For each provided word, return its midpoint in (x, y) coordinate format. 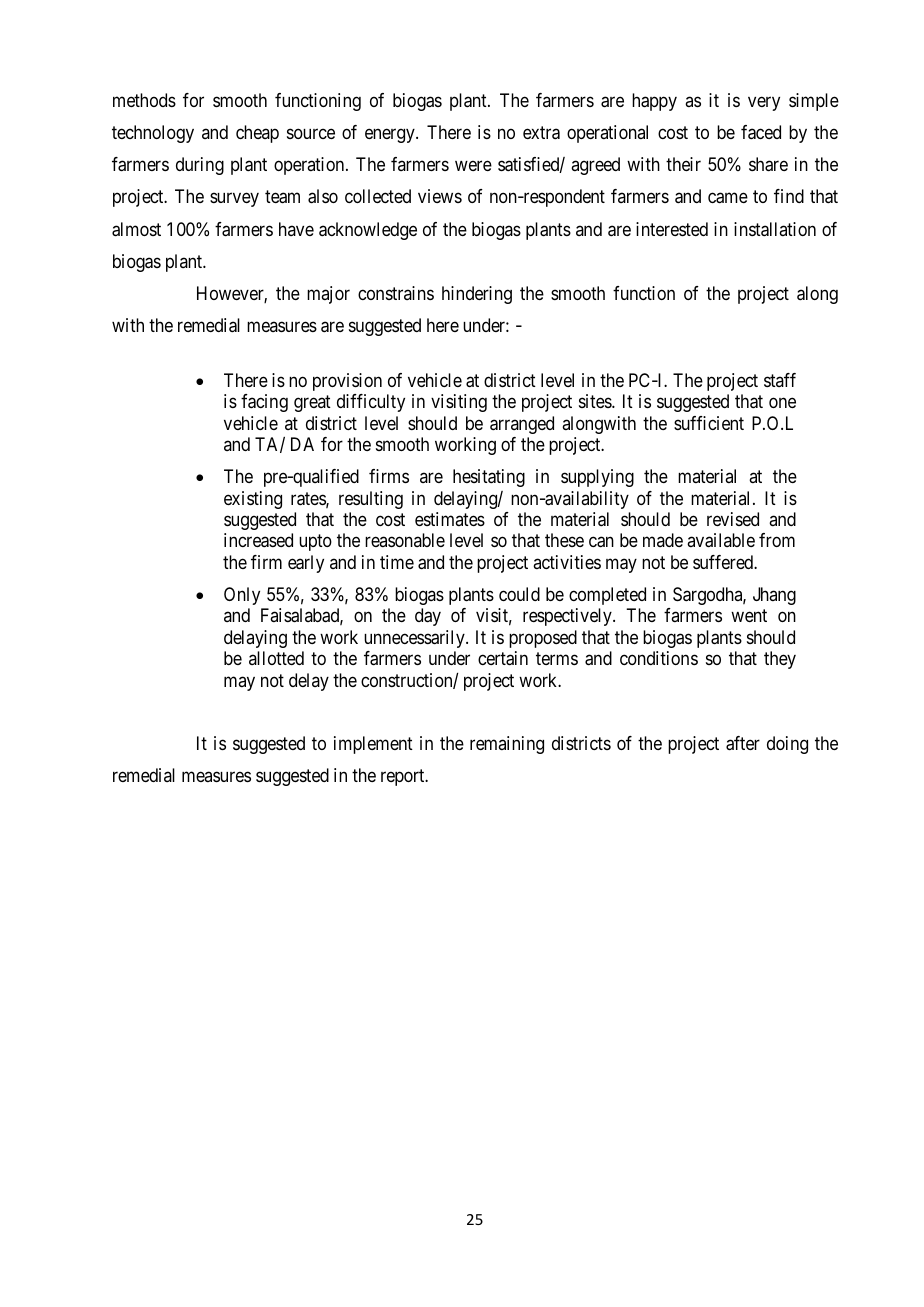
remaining (507, 745)
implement (373, 745)
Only (242, 596)
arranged (522, 425)
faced (761, 132)
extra (541, 133)
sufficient (709, 423)
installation (775, 229)
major (328, 295)
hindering (477, 295)
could (519, 594)
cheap (257, 134)
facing (264, 403)
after (743, 743)
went (749, 616)
